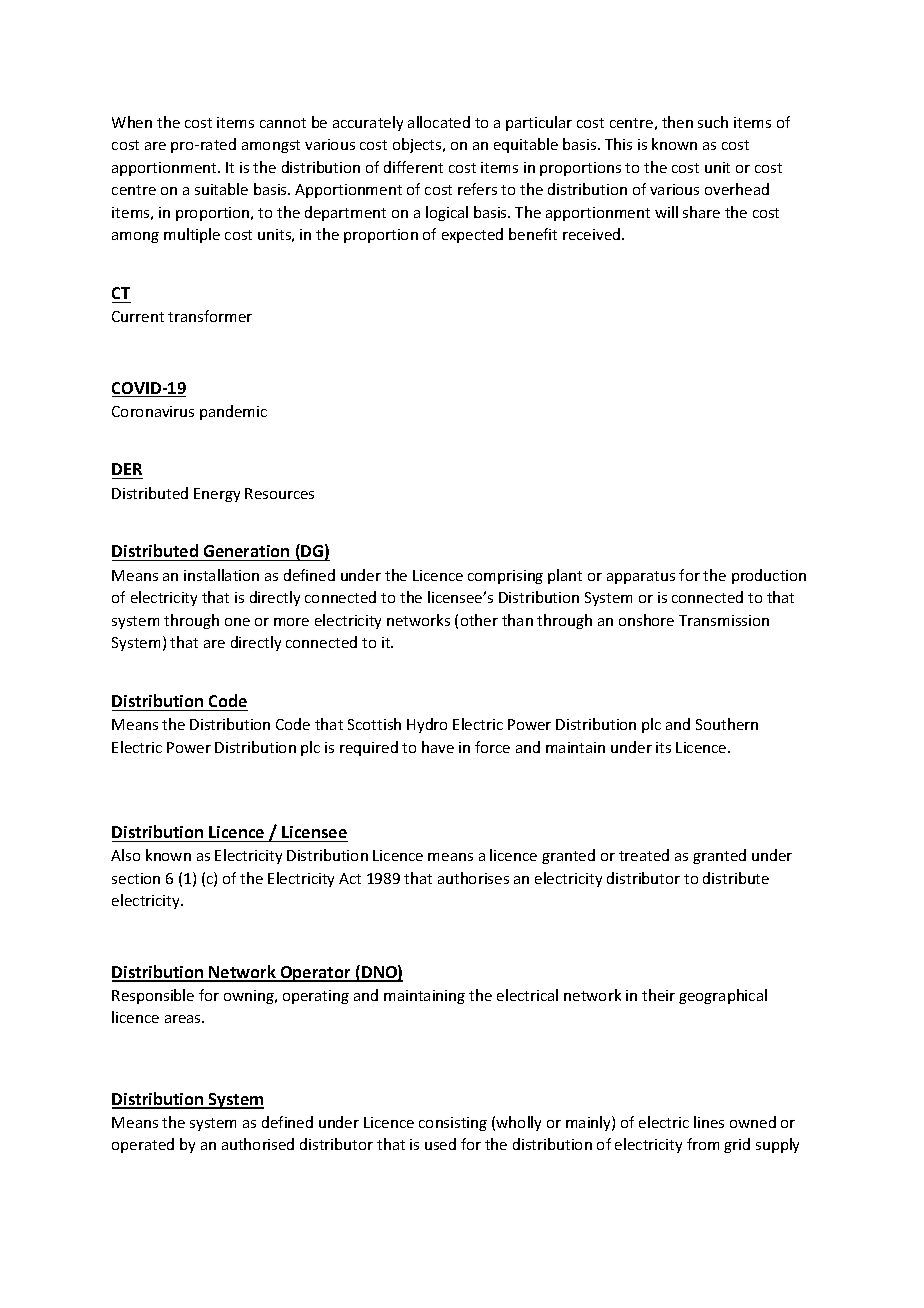 This page has width=924, height=1308. What do you see at coordinates (479, 620) in the page?
I see `other` at bounding box center [479, 620].
